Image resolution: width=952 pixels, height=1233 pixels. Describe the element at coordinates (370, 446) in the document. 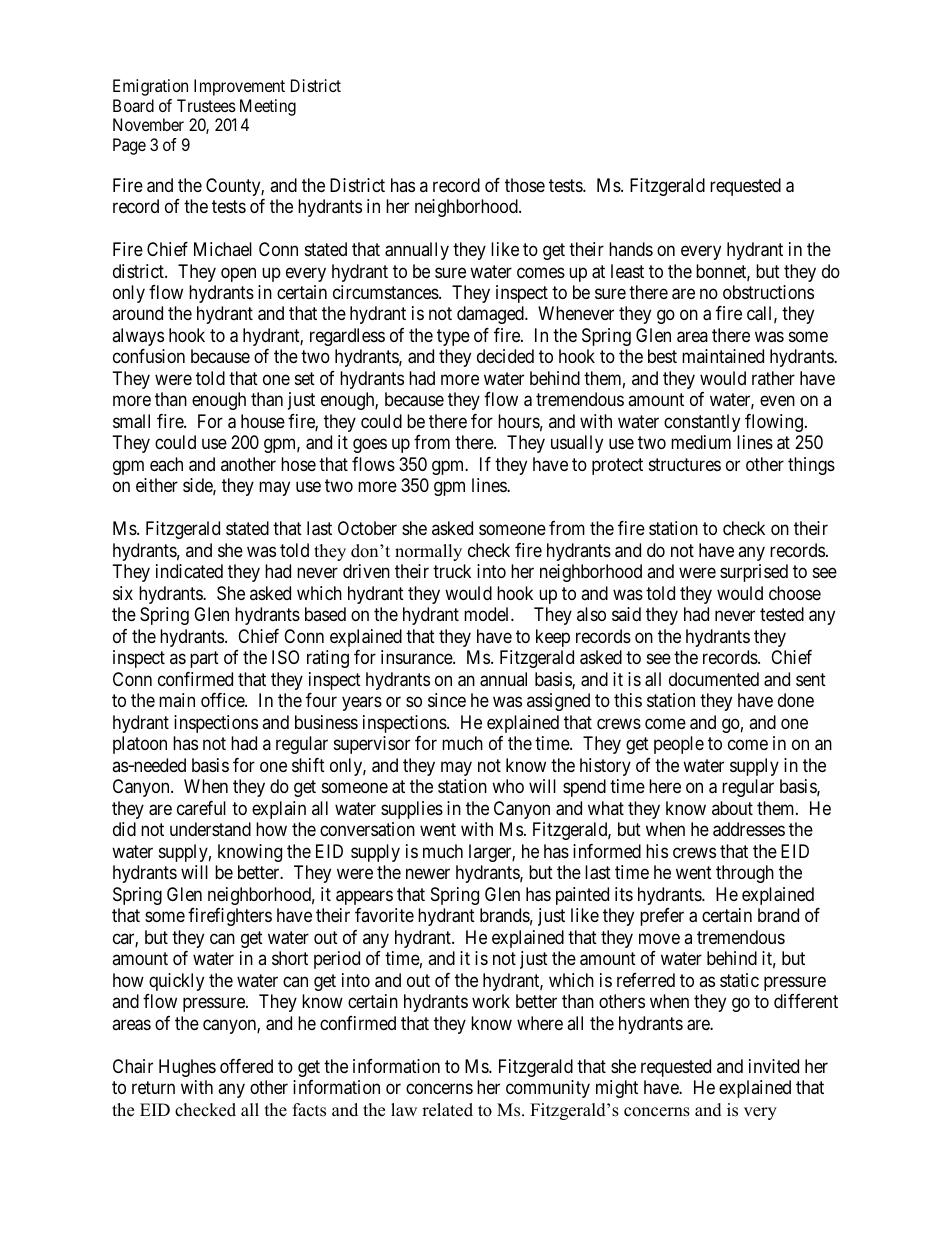

I see `goes` at that location.
